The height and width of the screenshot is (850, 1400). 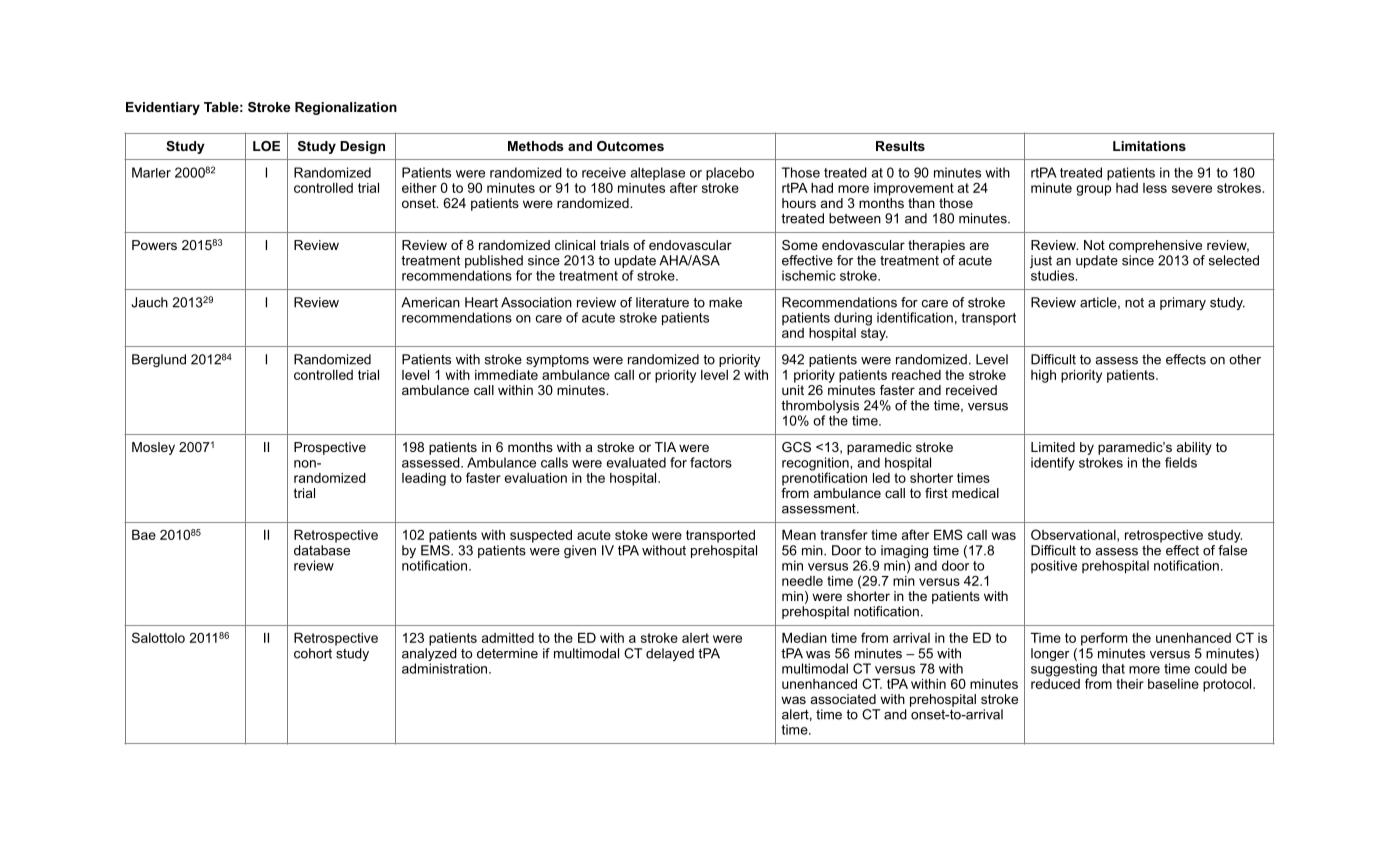 I want to click on Limitations, so click(x=1149, y=146).
